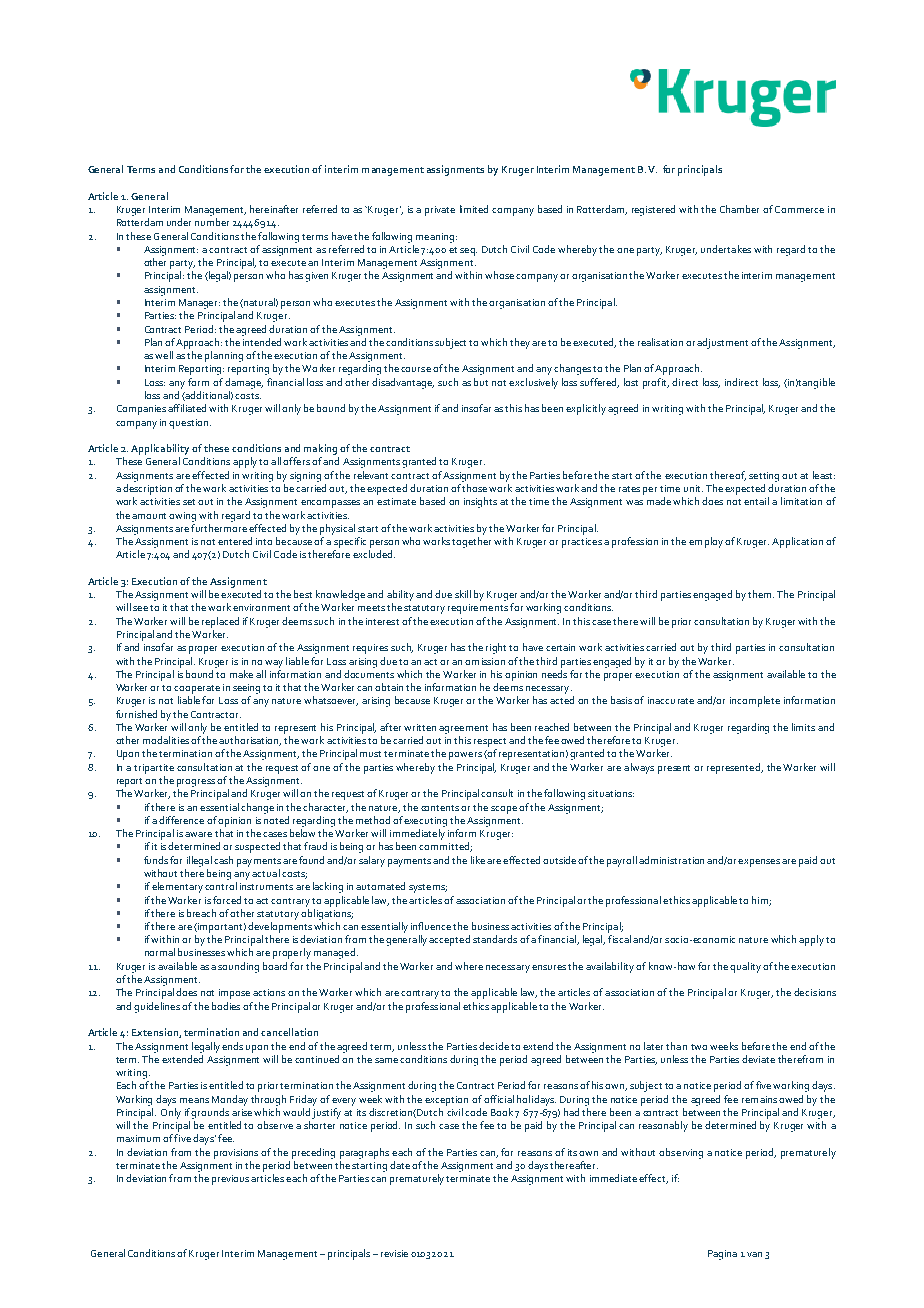  What do you see at coordinates (474, 488) in the screenshot?
I see `those` at bounding box center [474, 488].
